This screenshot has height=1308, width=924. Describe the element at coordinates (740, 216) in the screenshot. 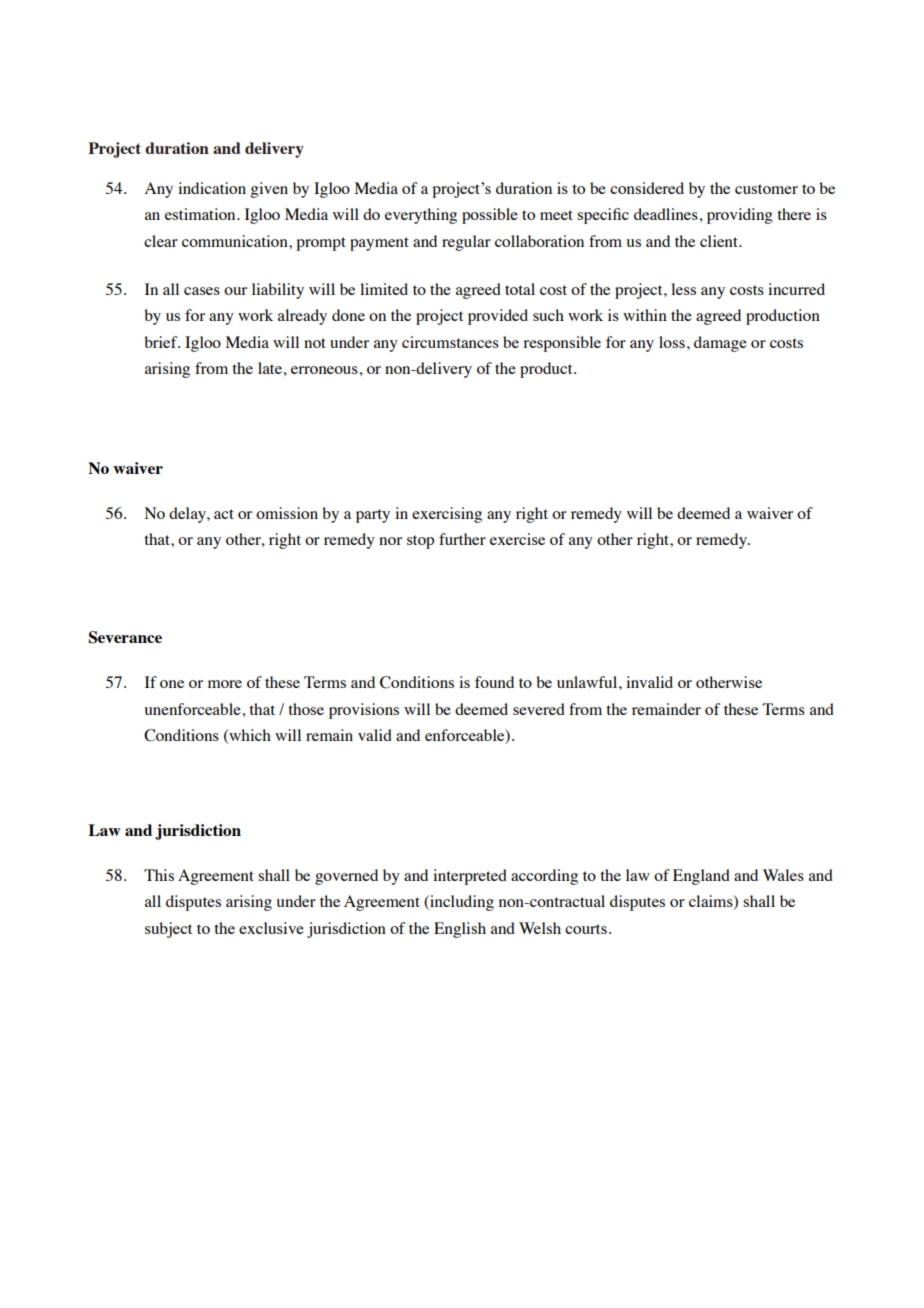

I see `providing` at that location.
